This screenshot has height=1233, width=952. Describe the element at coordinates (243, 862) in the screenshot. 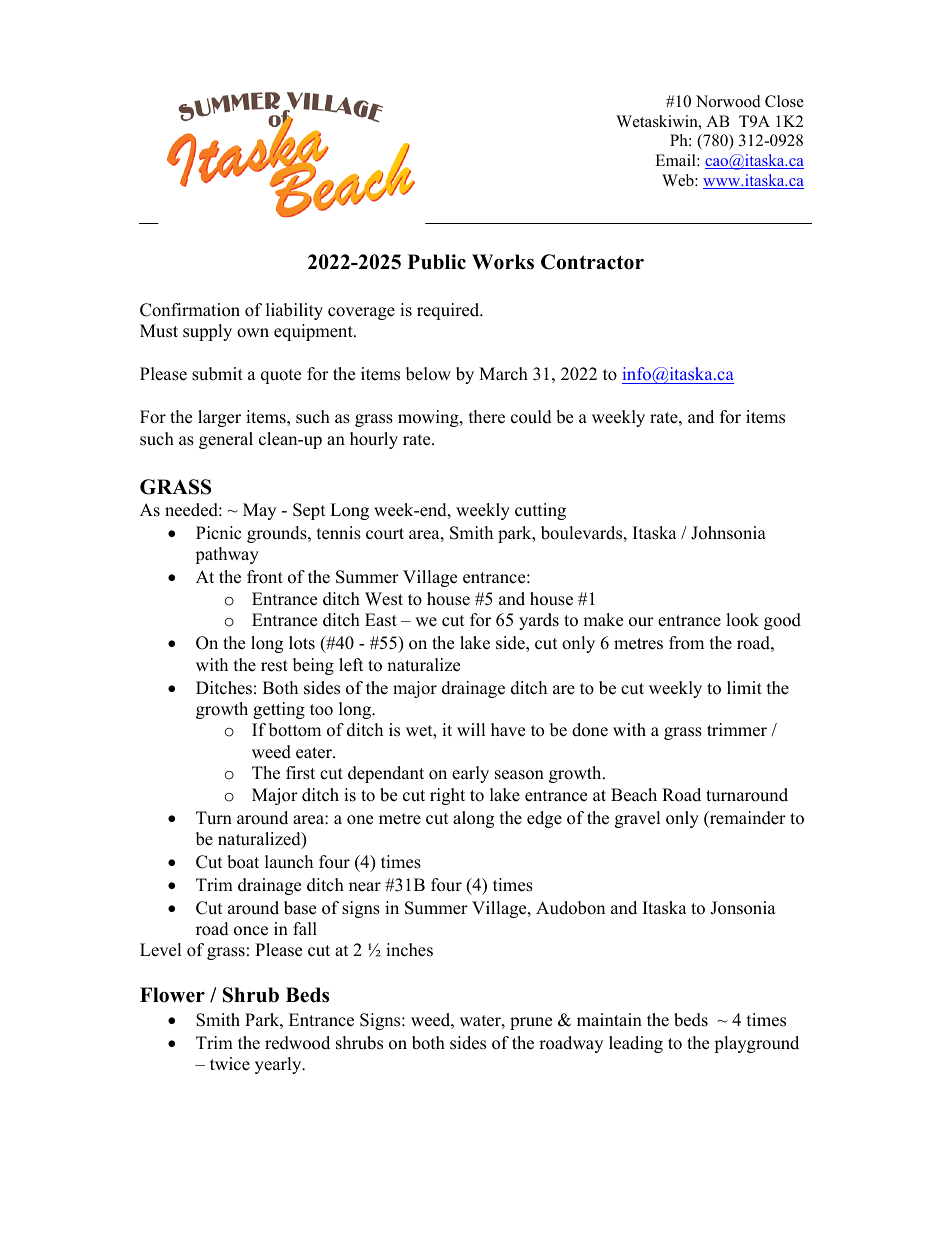

I see `boat` at that location.
